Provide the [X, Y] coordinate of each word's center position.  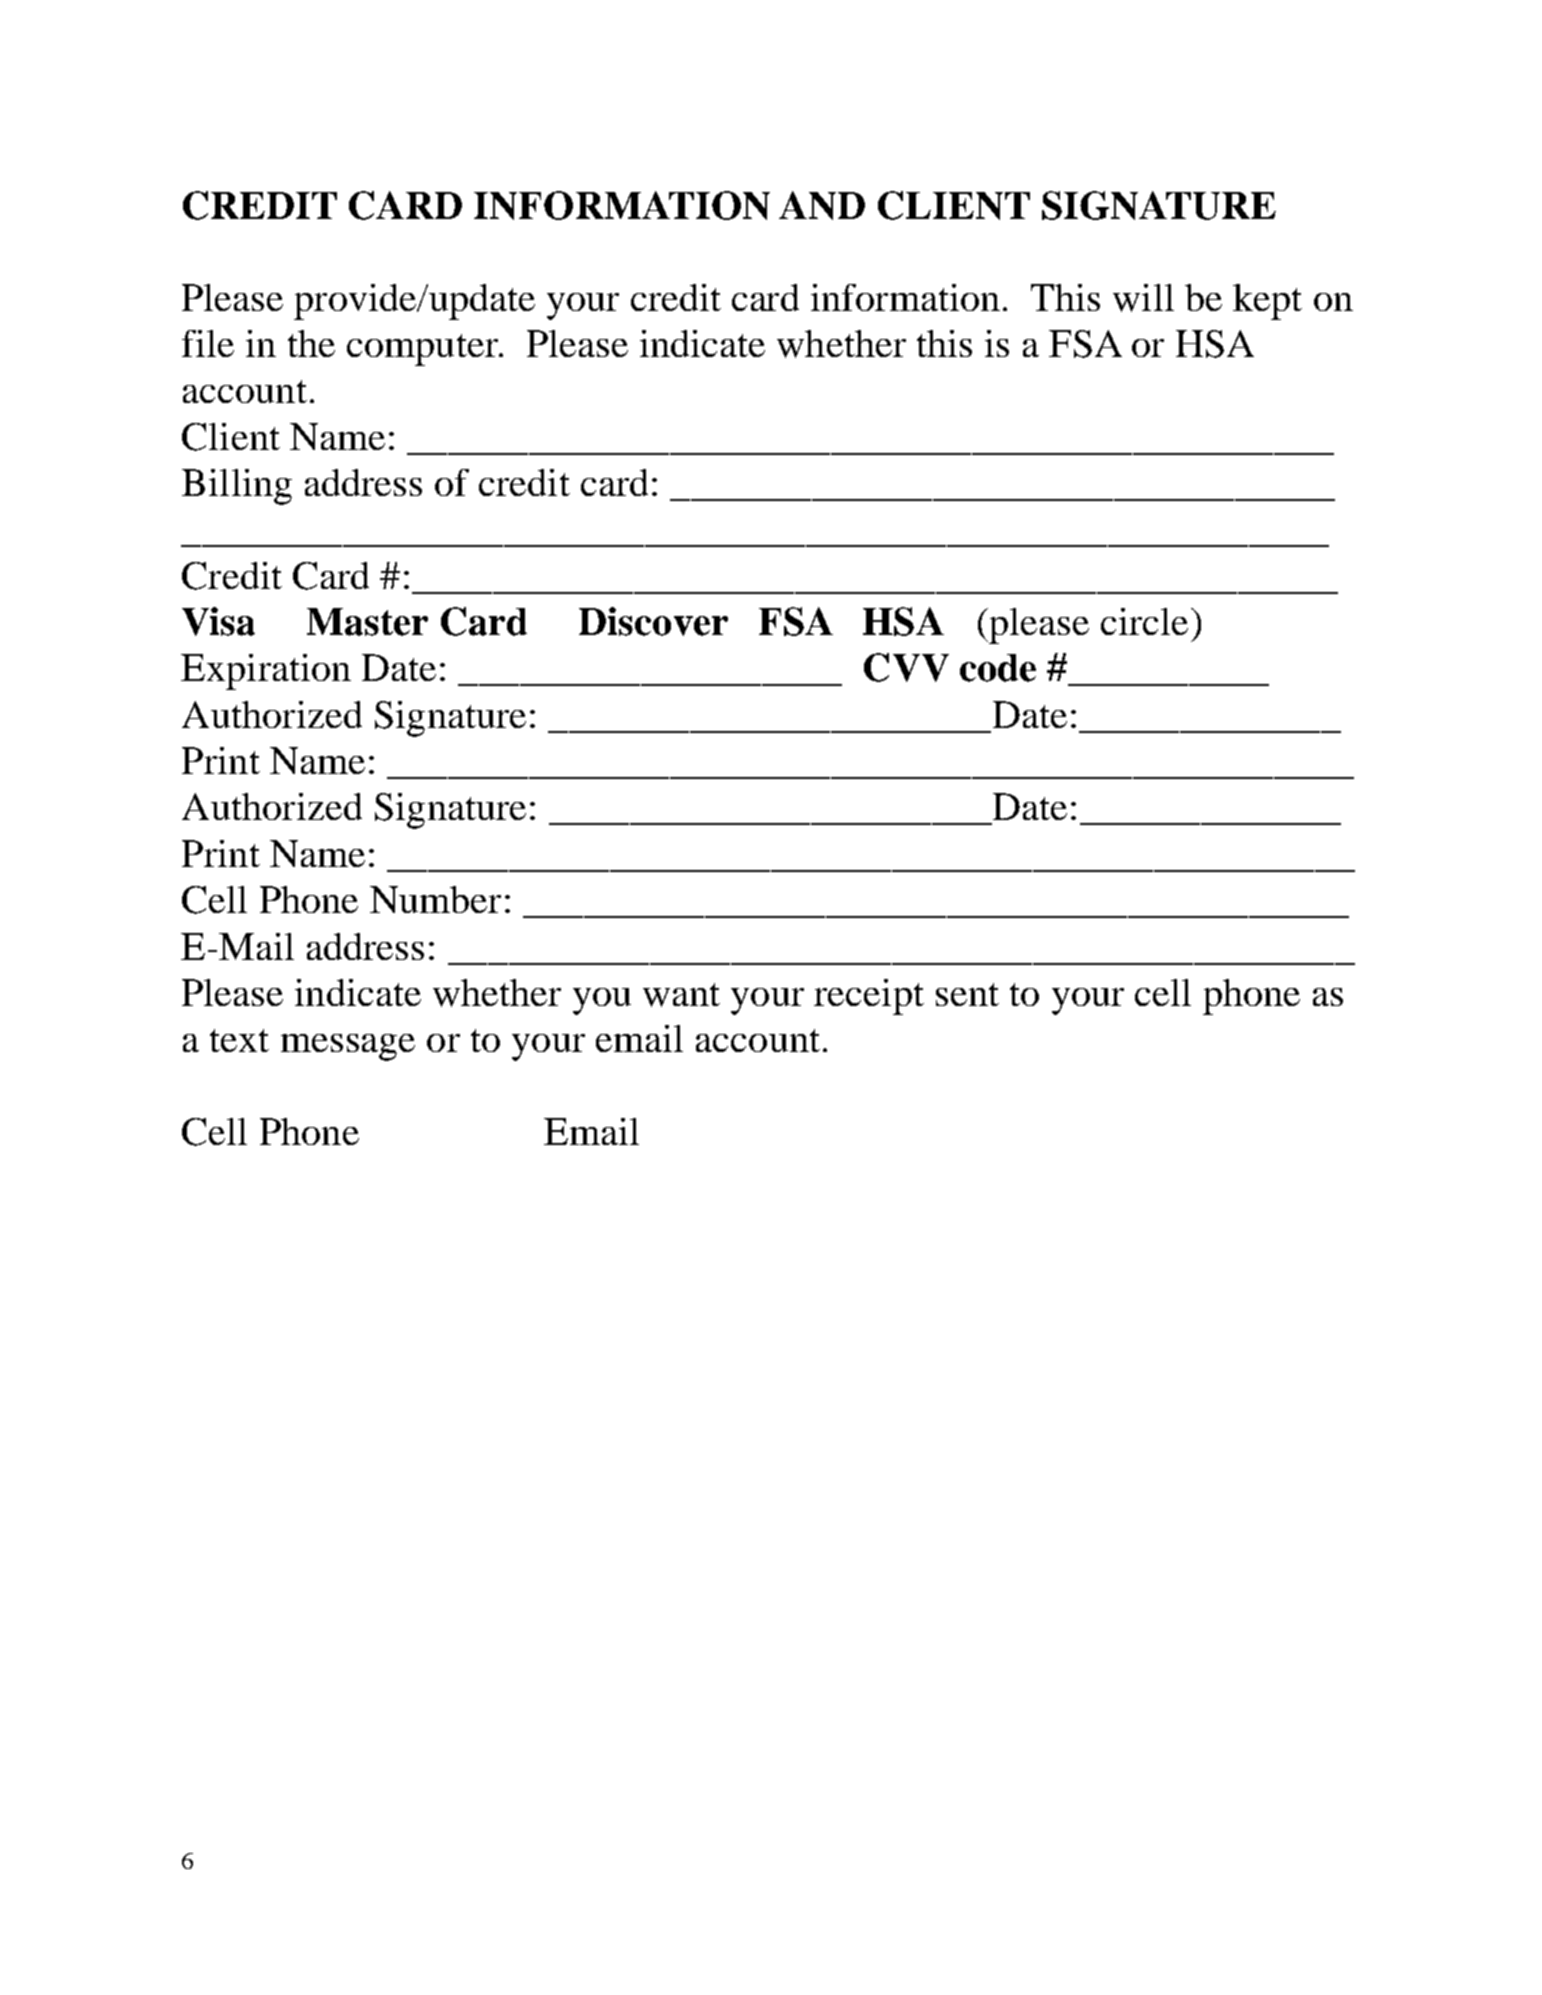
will [1143, 298]
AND [822, 205]
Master [367, 622]
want [681, 995]
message [348, 1047]
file [208, 343]
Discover [653, 621]
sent [967, 994]
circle [1144, 621]
